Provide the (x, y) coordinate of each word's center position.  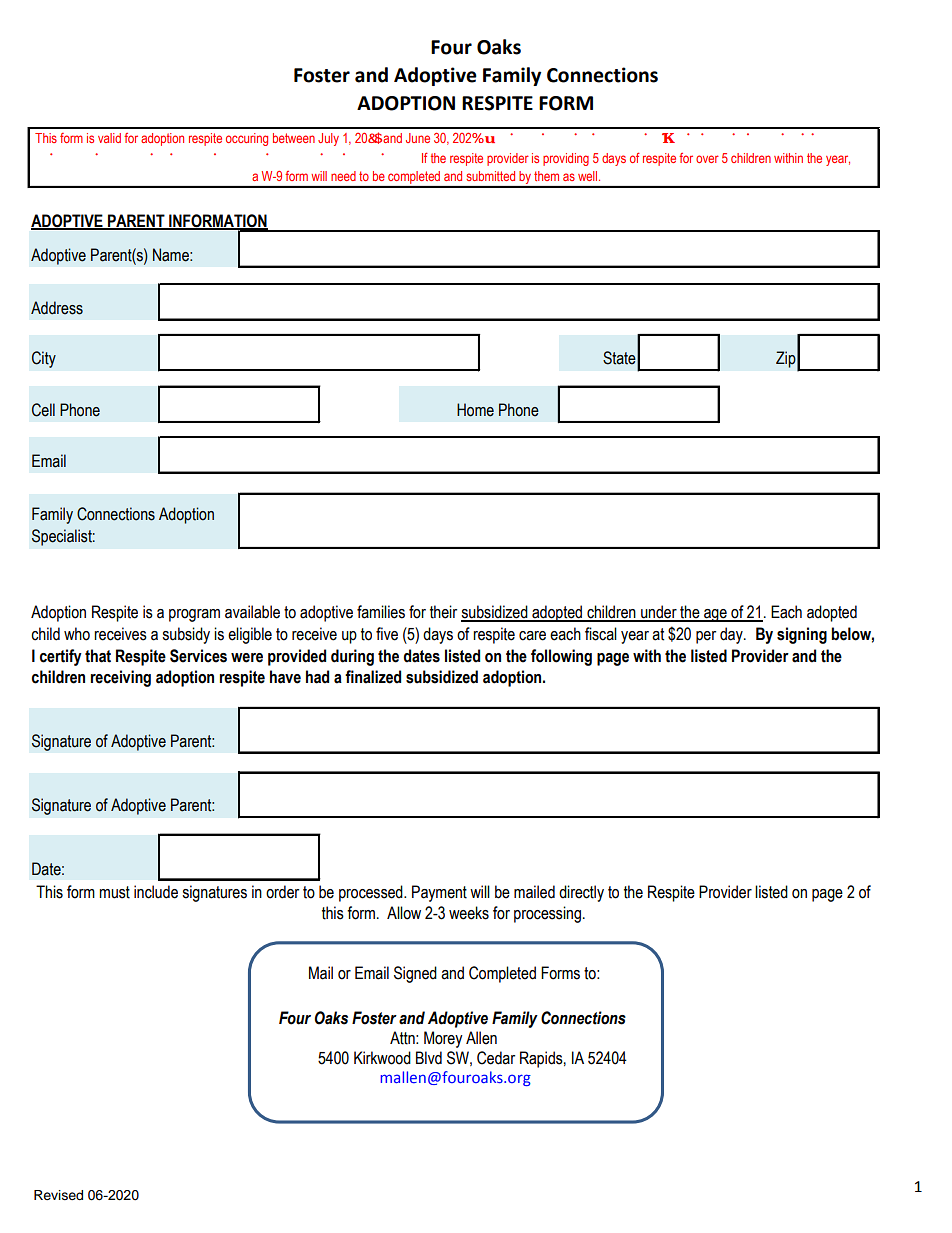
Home (475, 410)
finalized (373, 677)
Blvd (429, 1058)
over (707, 159)
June (418, 138)
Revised (58, 1195)
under (659, 613)
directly (581, 893)
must (114, 892)
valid (109, 138)
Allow (404, 913)
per (706, 637)
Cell (43, 410)
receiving (121, 678)
